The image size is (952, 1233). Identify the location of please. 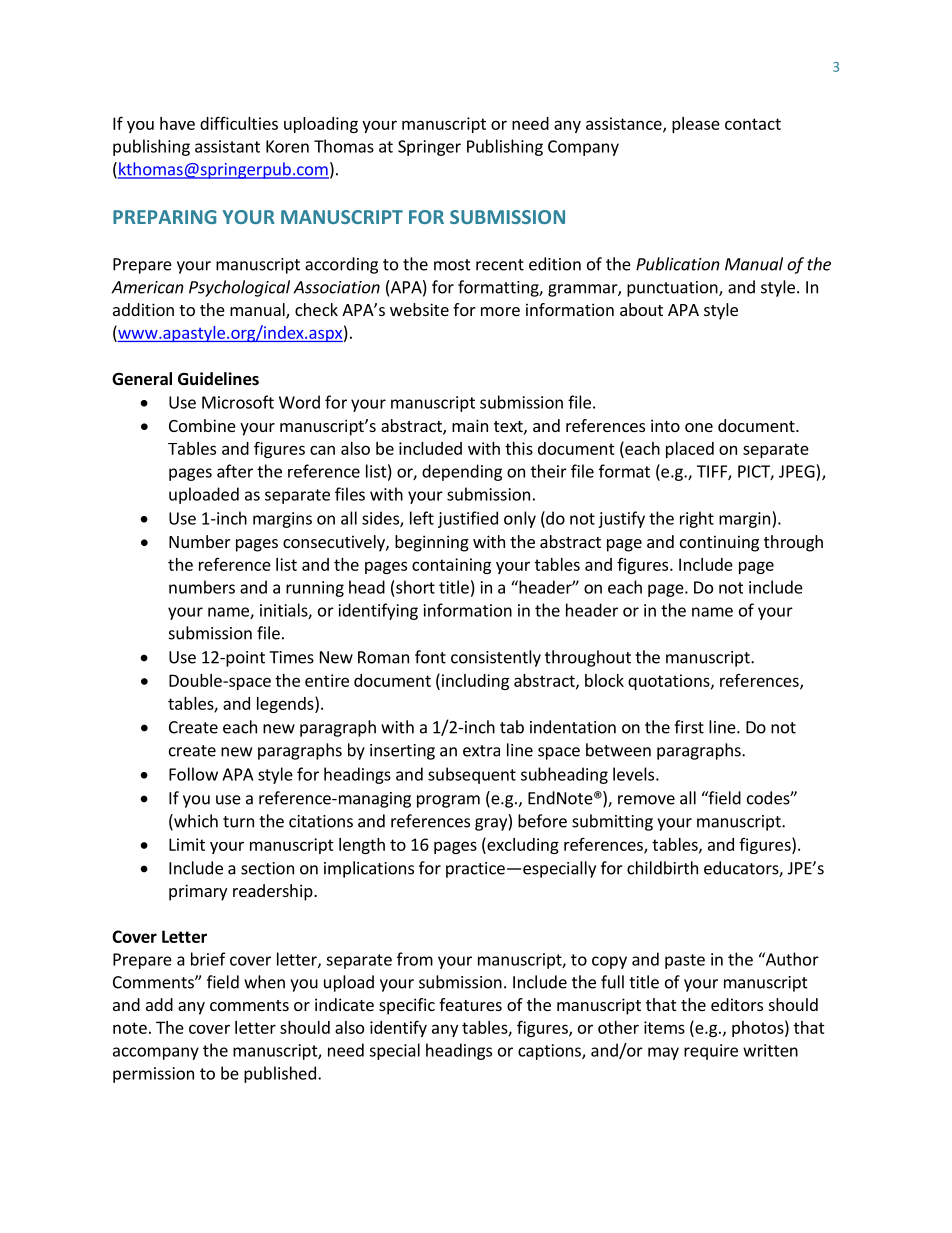
(696, 125).
